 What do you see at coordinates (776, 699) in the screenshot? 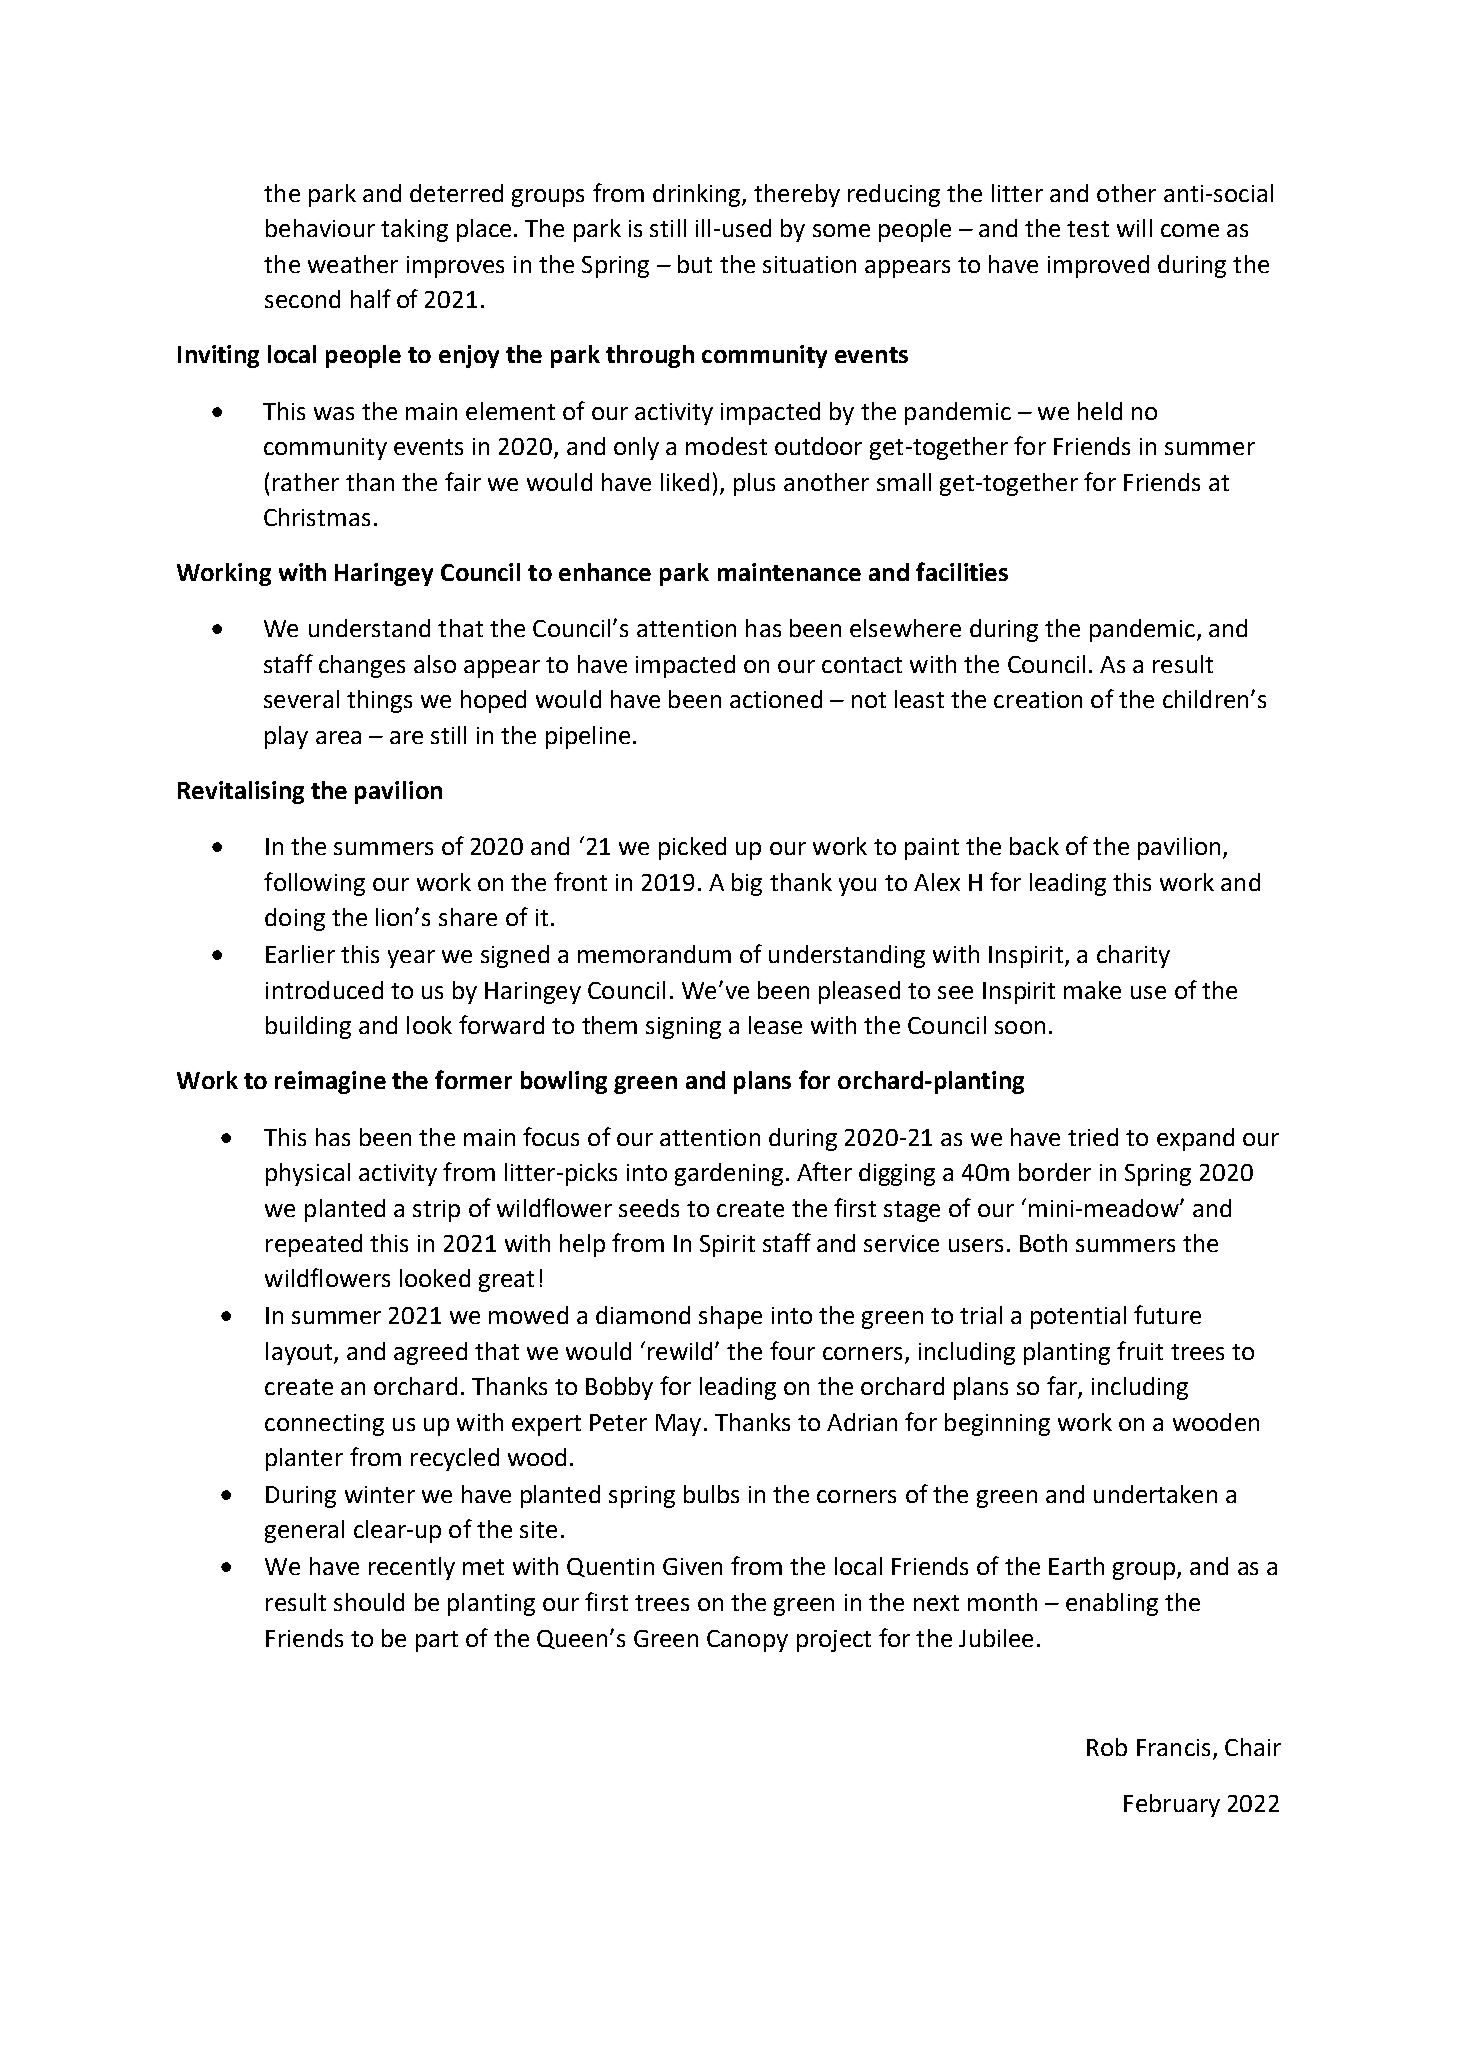
I see `actioned` at bounding box center [776, 699].
